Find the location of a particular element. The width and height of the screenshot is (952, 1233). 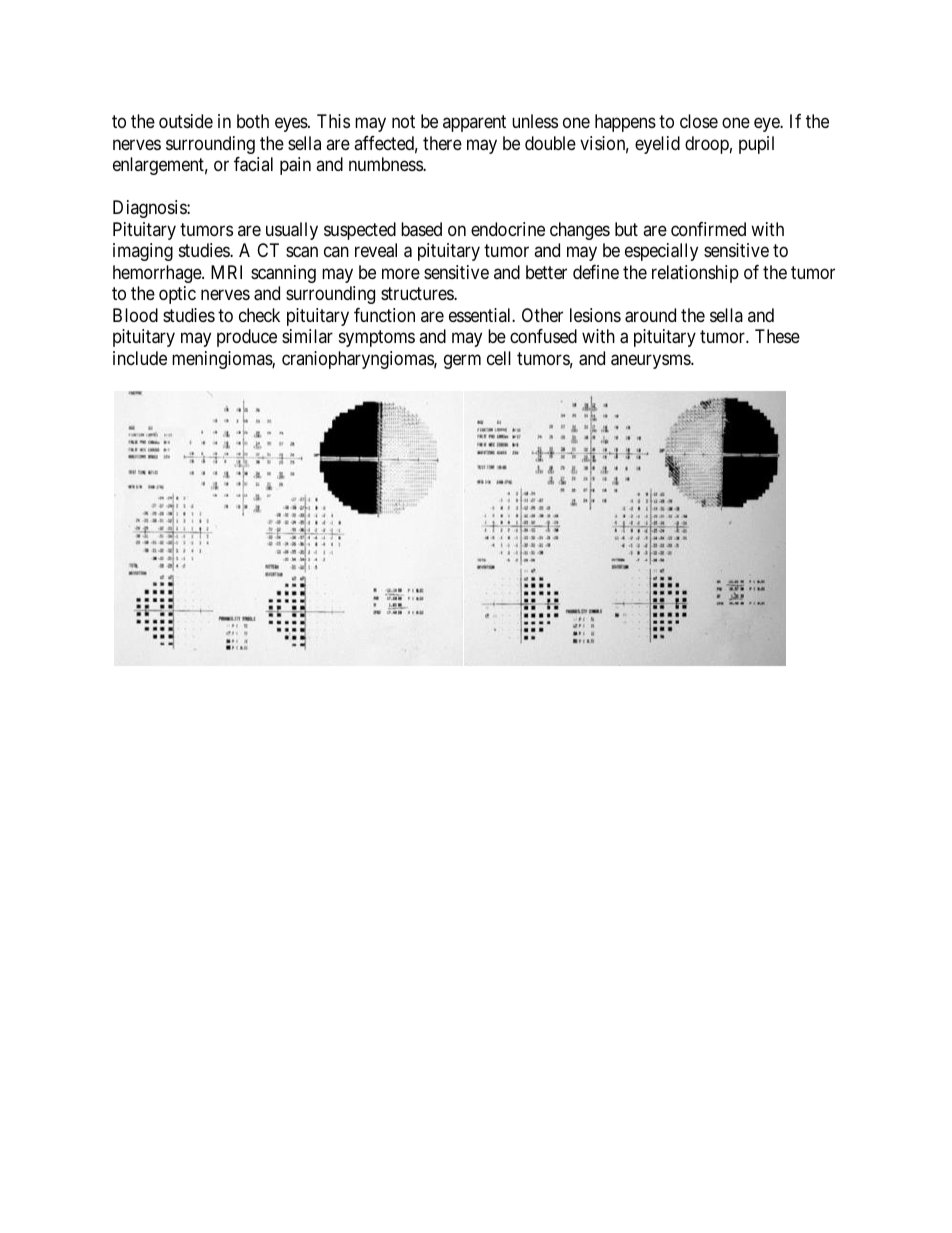

close is located at coordinates (699, 121).
